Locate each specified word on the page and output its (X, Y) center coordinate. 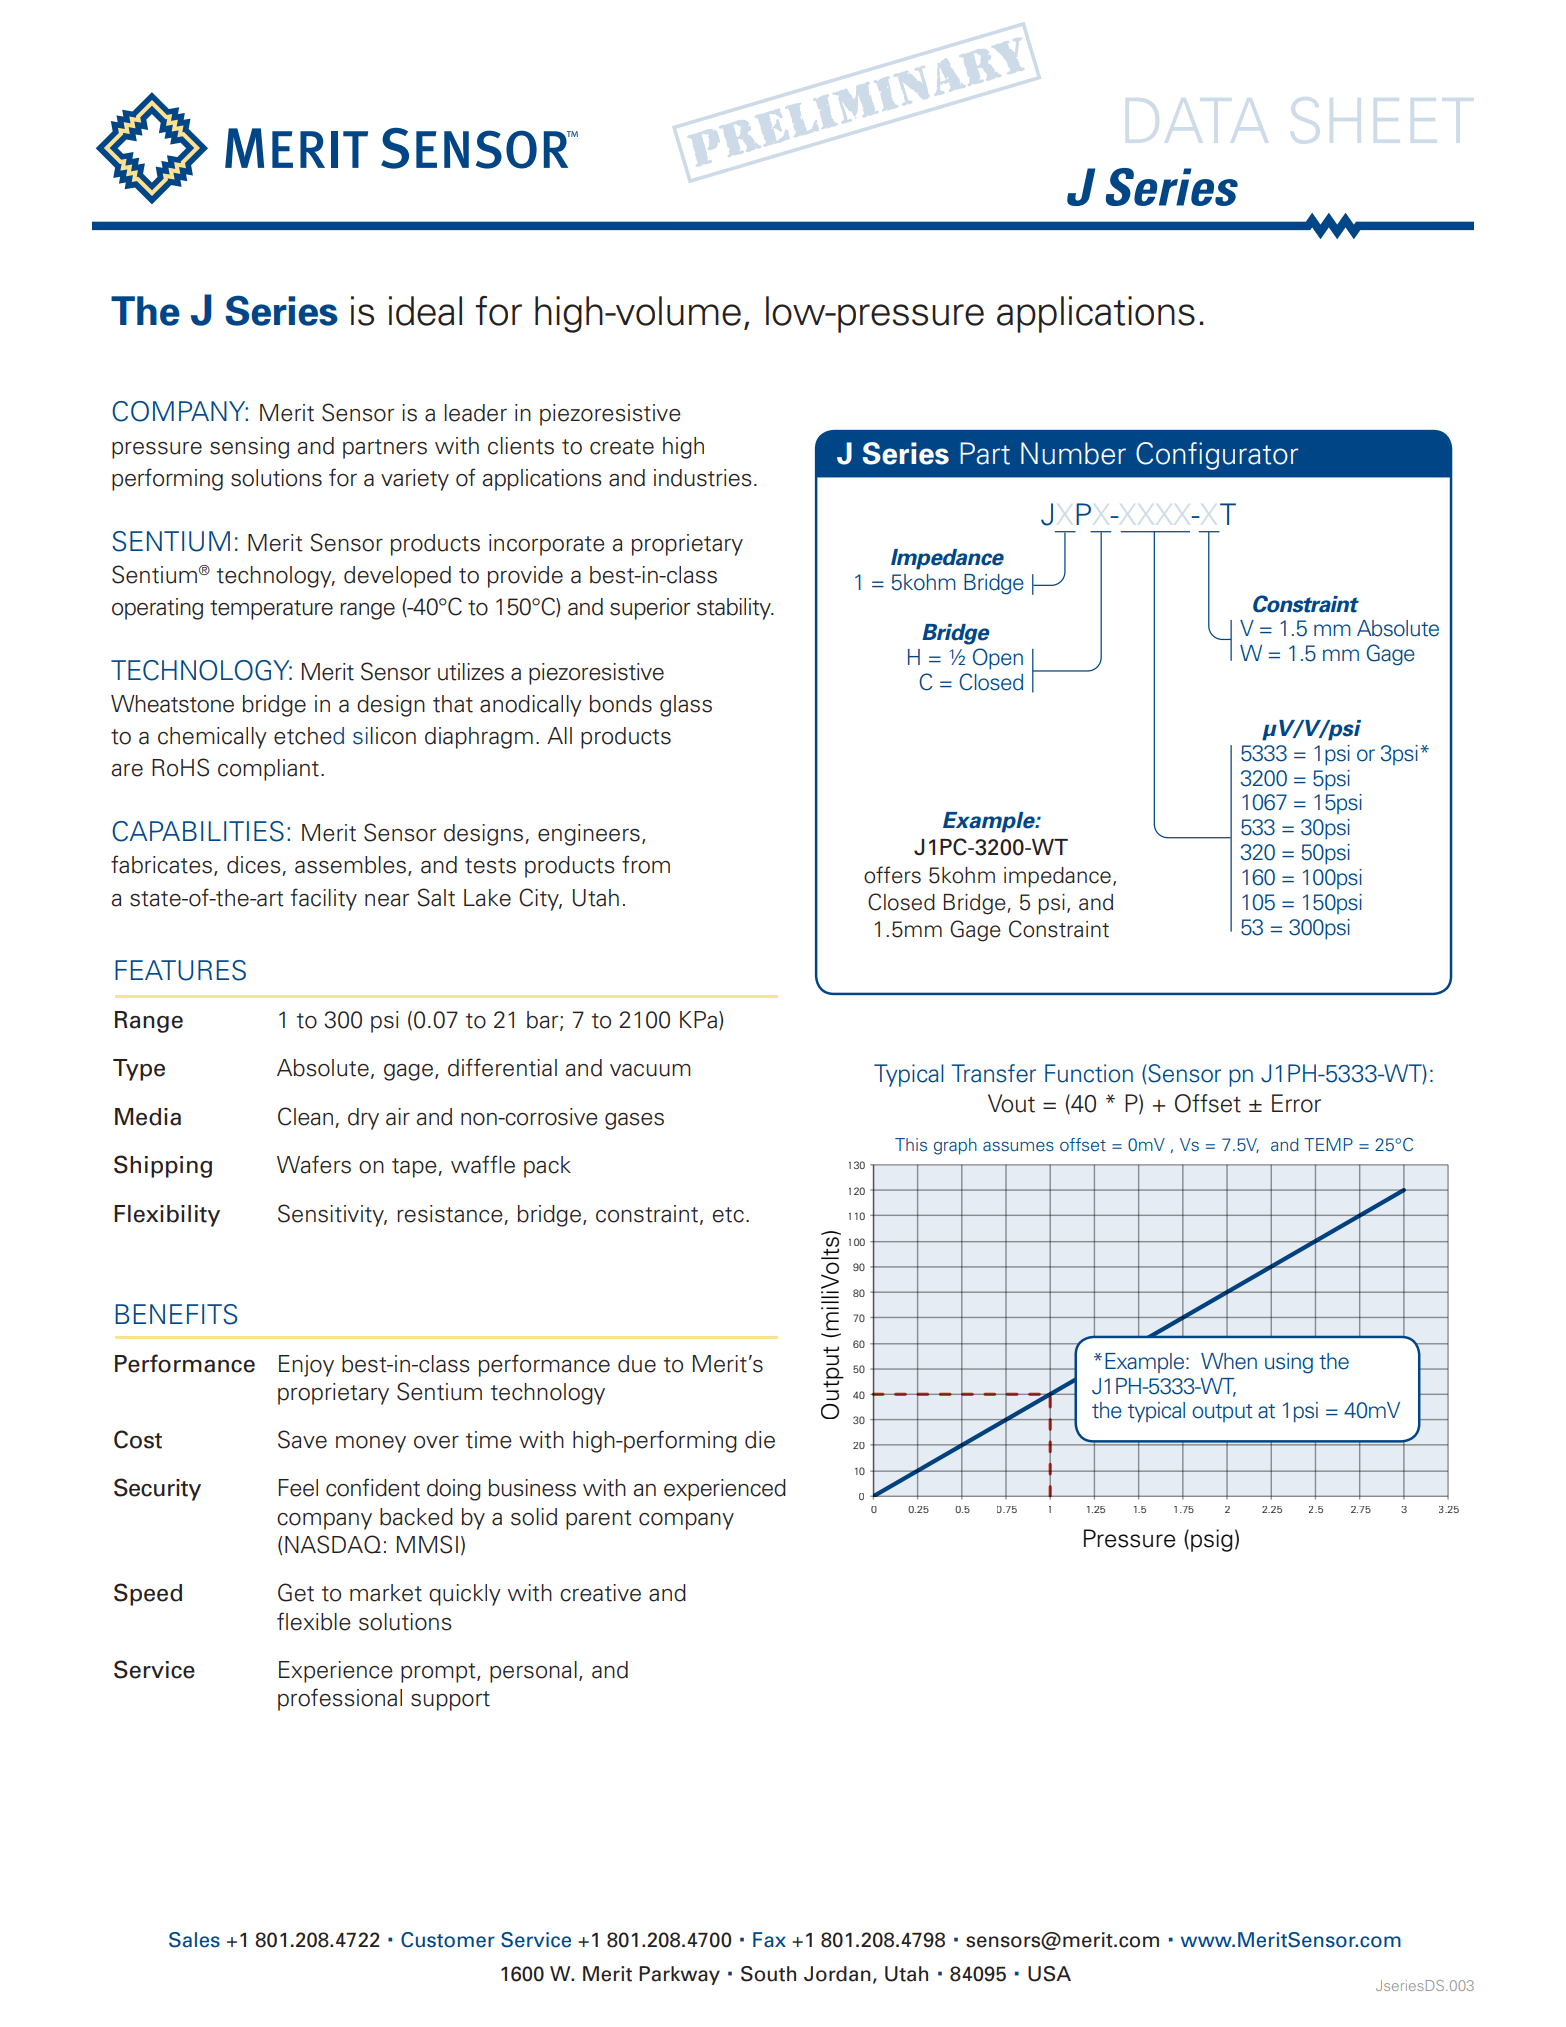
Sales (194, 1940)
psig (1212, 1540)
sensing (249, 448)
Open (998, 659)
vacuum (650, 1070)
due (637, 1364)
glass (686, 706)
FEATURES (180, 970)
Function (1089, 1073)
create (622, 447)
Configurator (1217, 456)
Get (296, 1592)
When (1229, 1361)
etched (309, 736)
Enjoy (306, 1366)
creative (600, 1593)
